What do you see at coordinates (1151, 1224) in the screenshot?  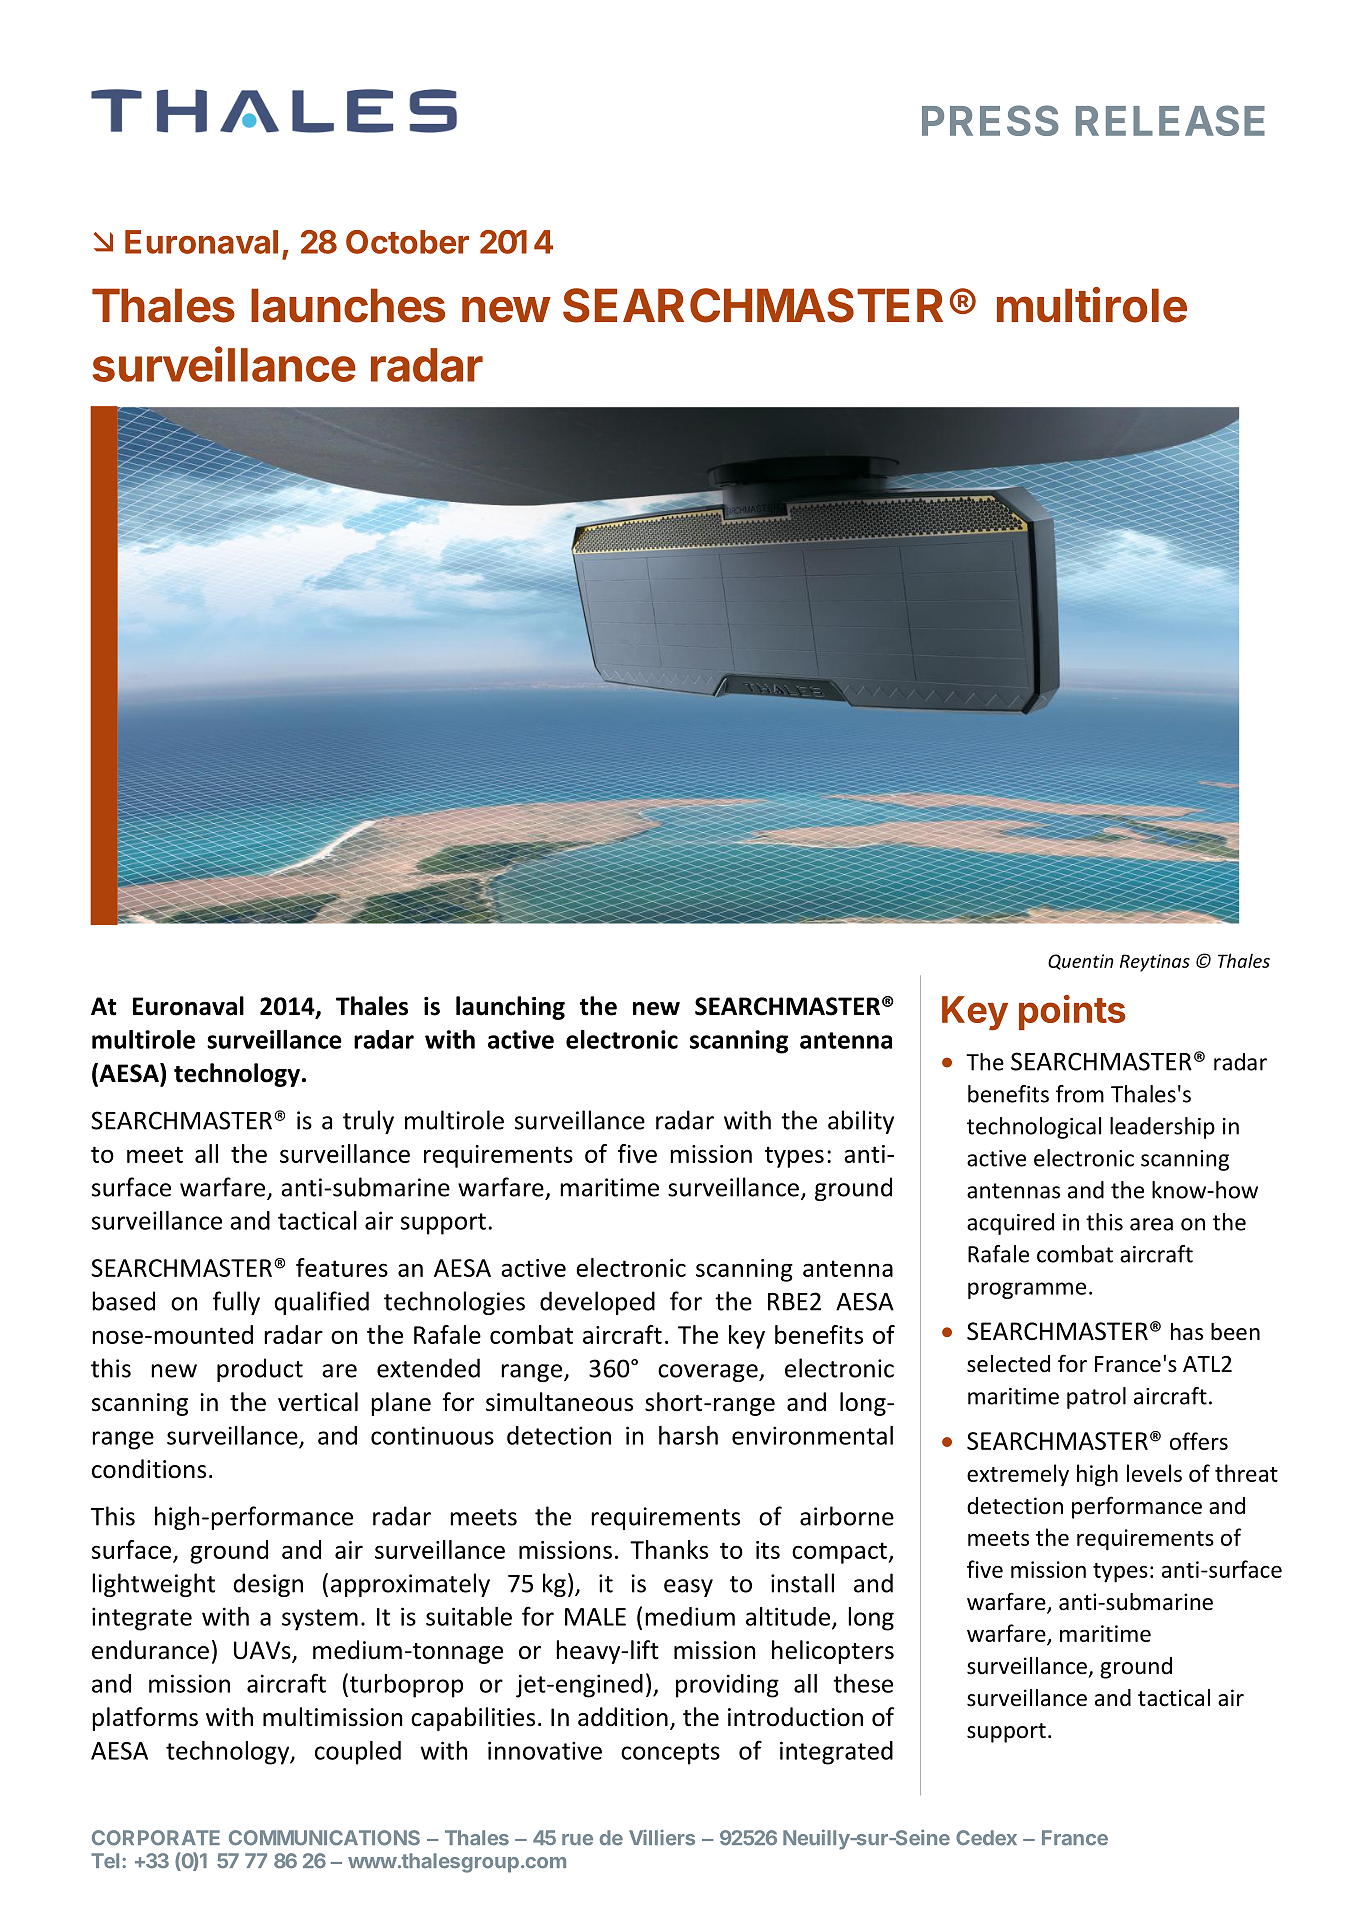 I see `area` at bounding box center [1151, 1224].
